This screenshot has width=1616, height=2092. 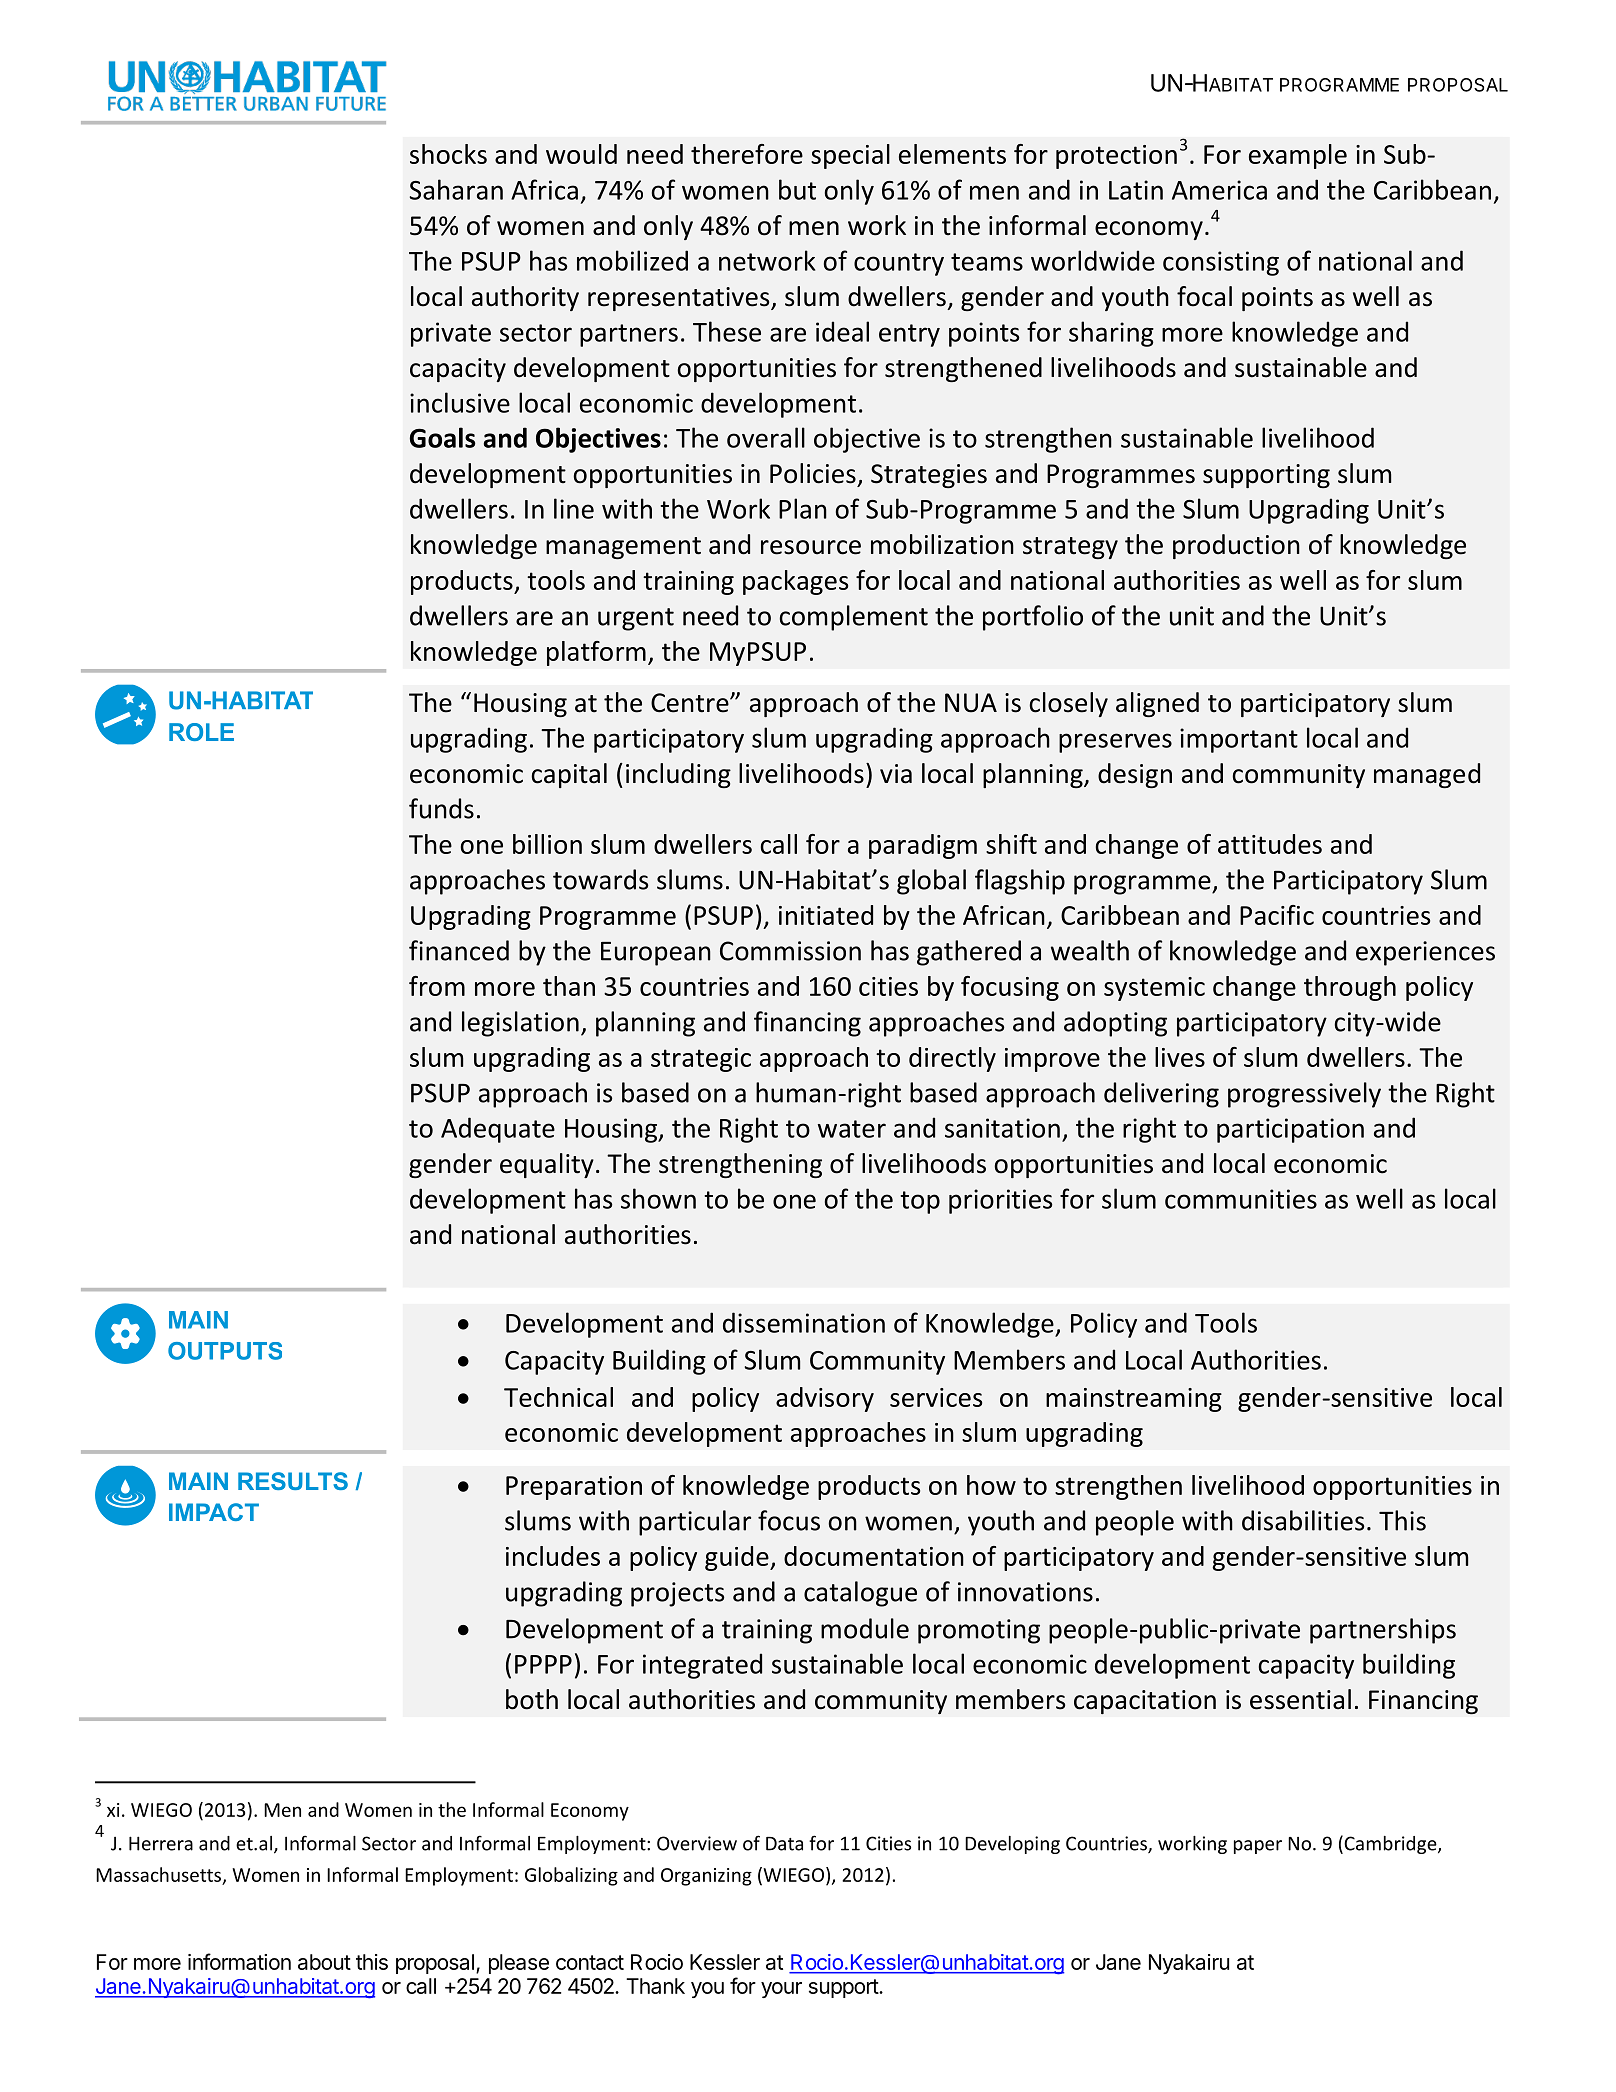 What do you see at coordinates (201, 732) in the screenshot?
I see `ROLE` at bounding box center [201, 732].
